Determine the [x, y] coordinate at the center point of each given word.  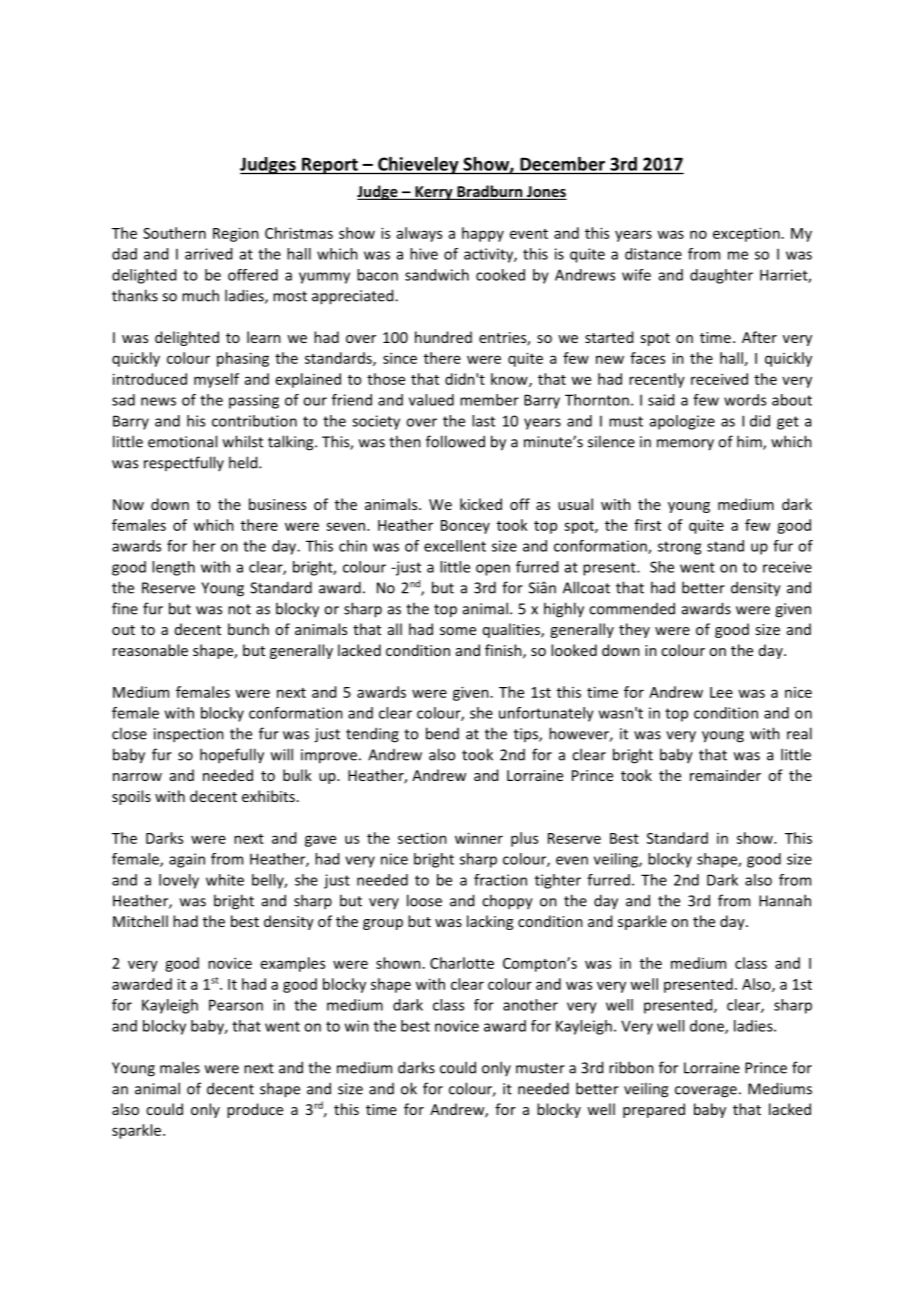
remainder [725, 775]
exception [746, 234]
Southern [174, 233]
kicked [481, 504]
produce [255, 1110]
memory [685, 445]
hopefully [232, 756]
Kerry [434, 193]
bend [442, 733]
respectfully [184, 463]
